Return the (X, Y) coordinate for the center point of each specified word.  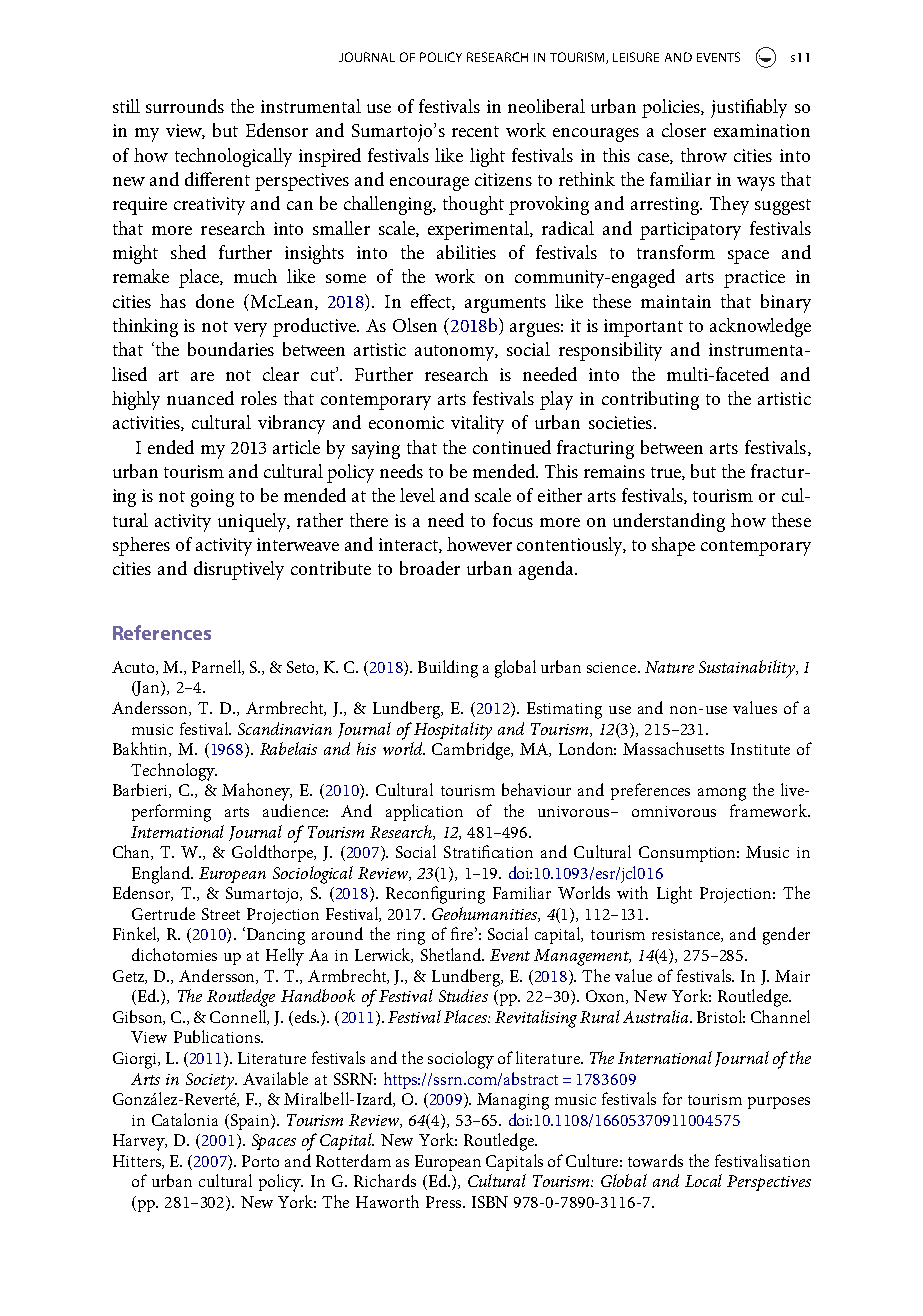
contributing (650, 400)
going (212, 498)
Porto (260, 1161)
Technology (174, 772)
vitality (477, 424)
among (722, 794)
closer (684, 130)
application (424, 812)
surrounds (185, 106)
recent (475, 131)
